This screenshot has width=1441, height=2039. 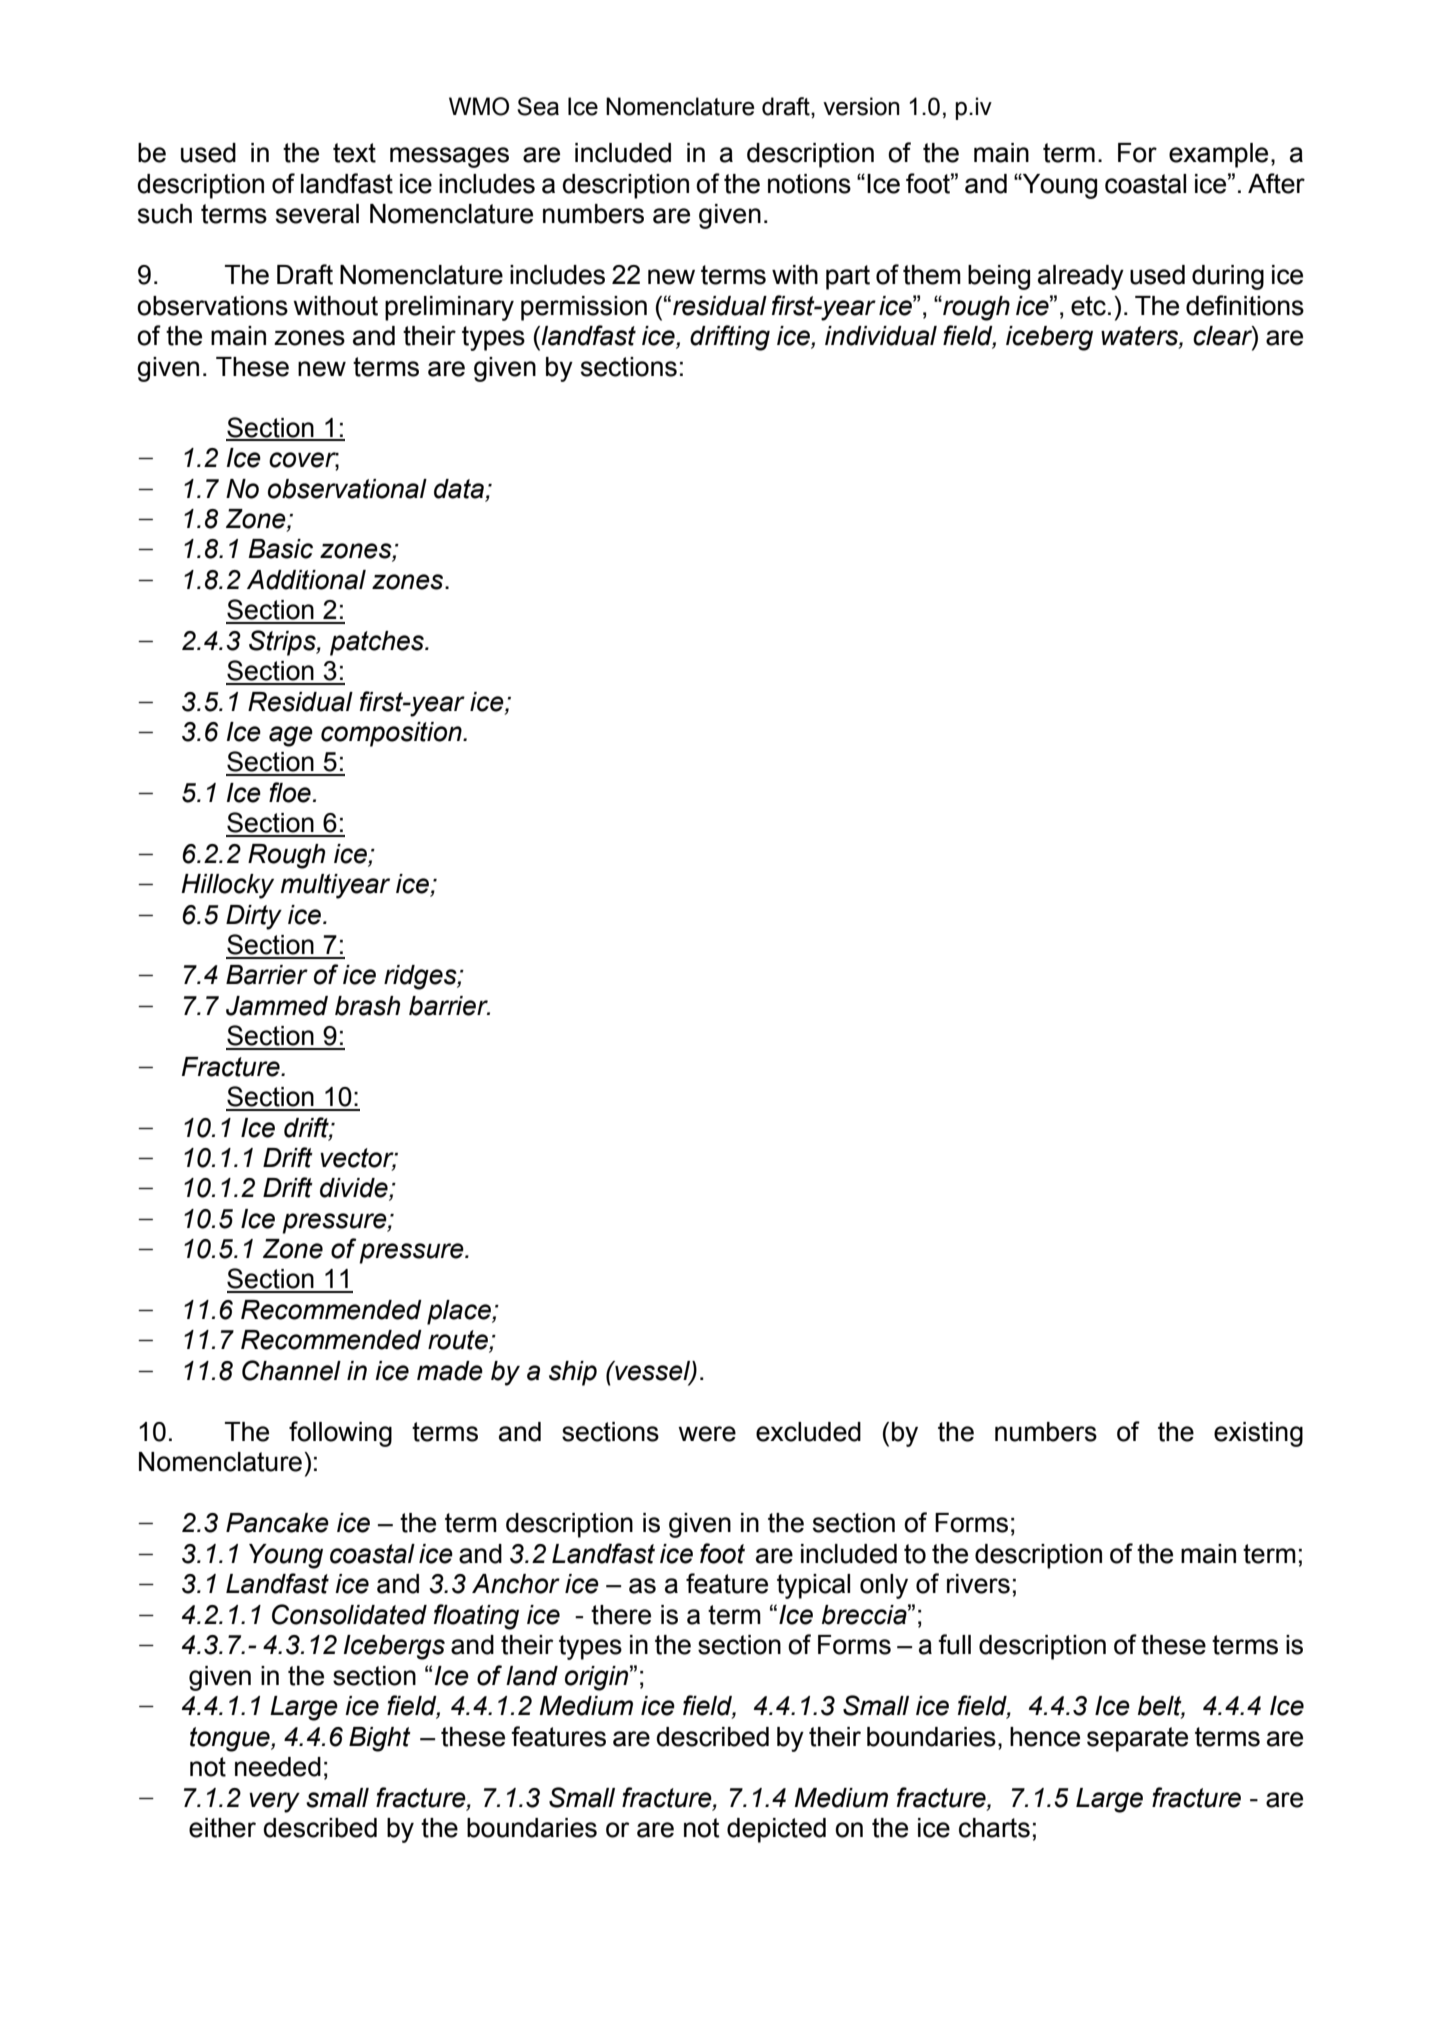 I want to click on Channel, so click(x=291, y=1370).
